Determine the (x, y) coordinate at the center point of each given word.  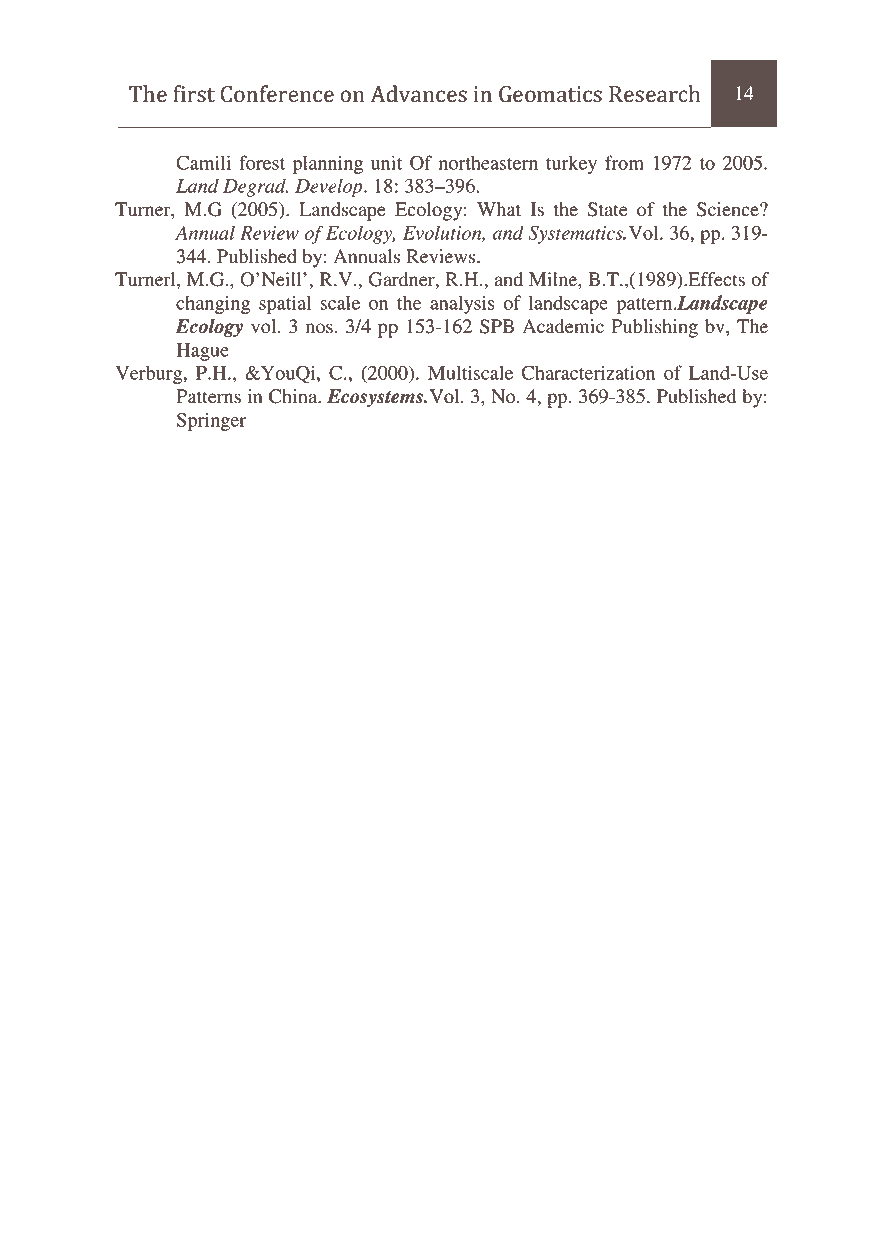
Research (654, 94)
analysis (462, 304)
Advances (418, 94)
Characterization (588, 372)
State (608, 209)
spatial (285, 304)
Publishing (654, 328)
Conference (277, 94)
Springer (211, 421)
